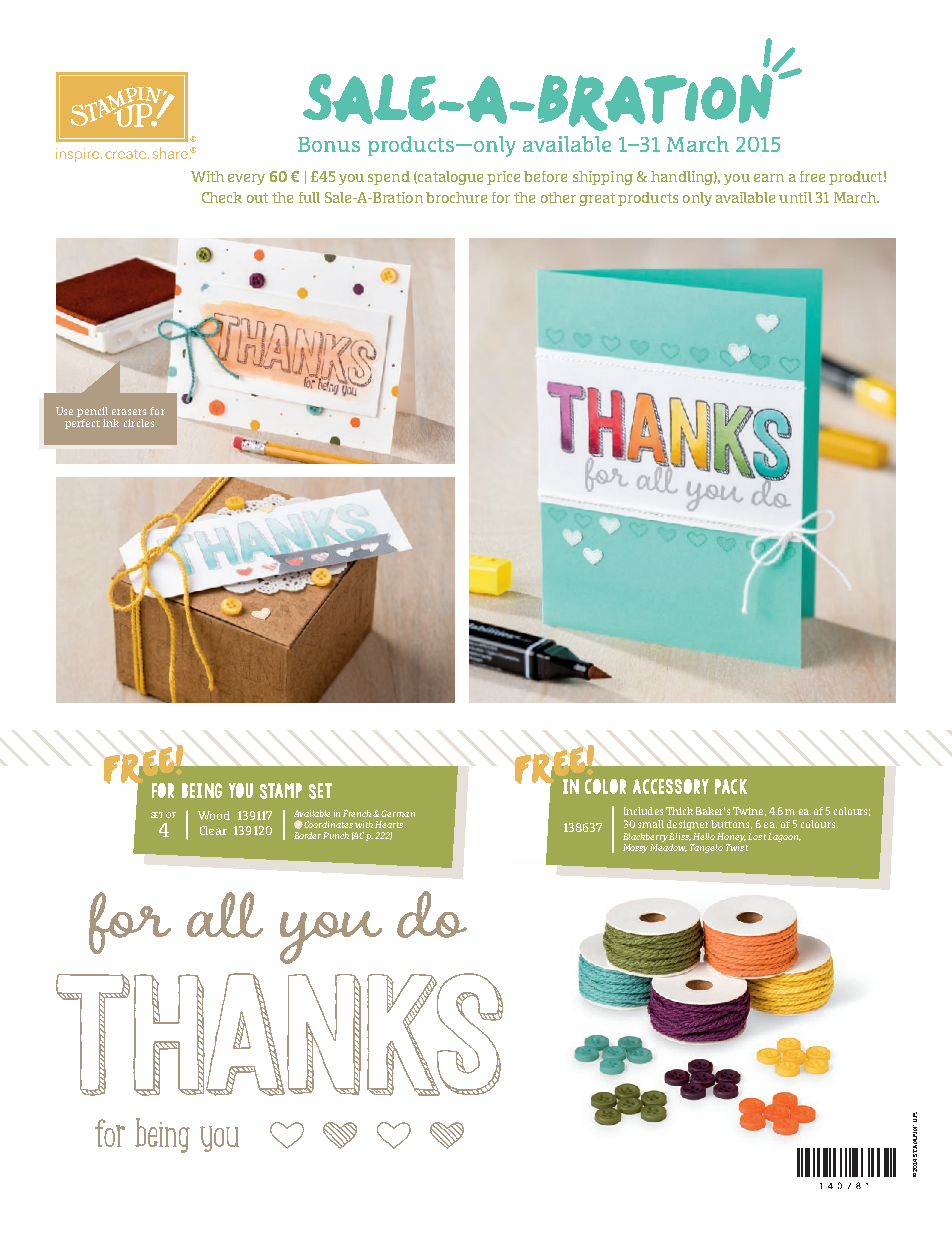  What do you see at coordinates (731, 786) in the image?
I see `pack` at bounding box center [731, 786].
